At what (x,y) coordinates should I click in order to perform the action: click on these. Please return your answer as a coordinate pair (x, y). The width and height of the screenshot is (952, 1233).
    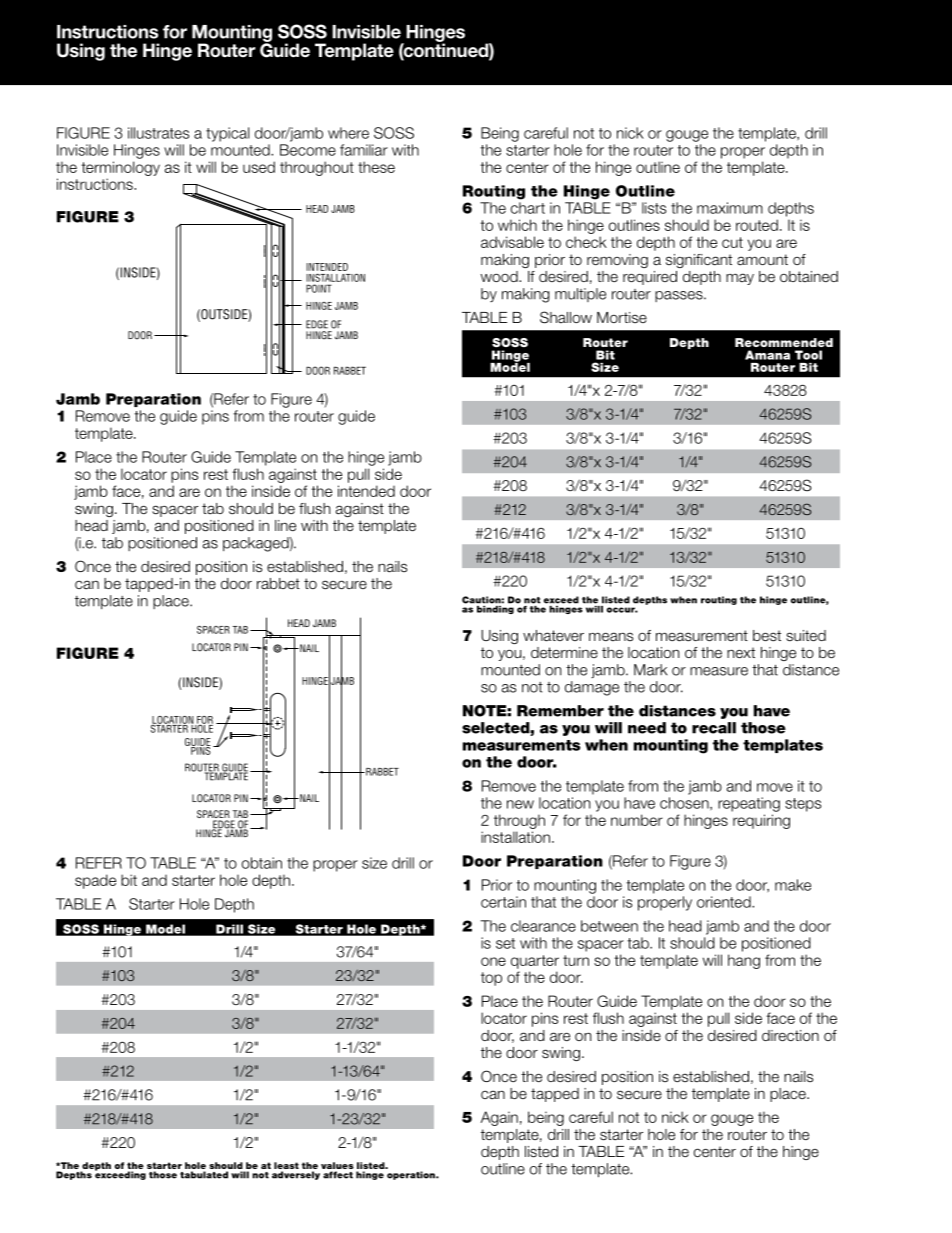
    Looking at the image, I should click on (376, 167).
